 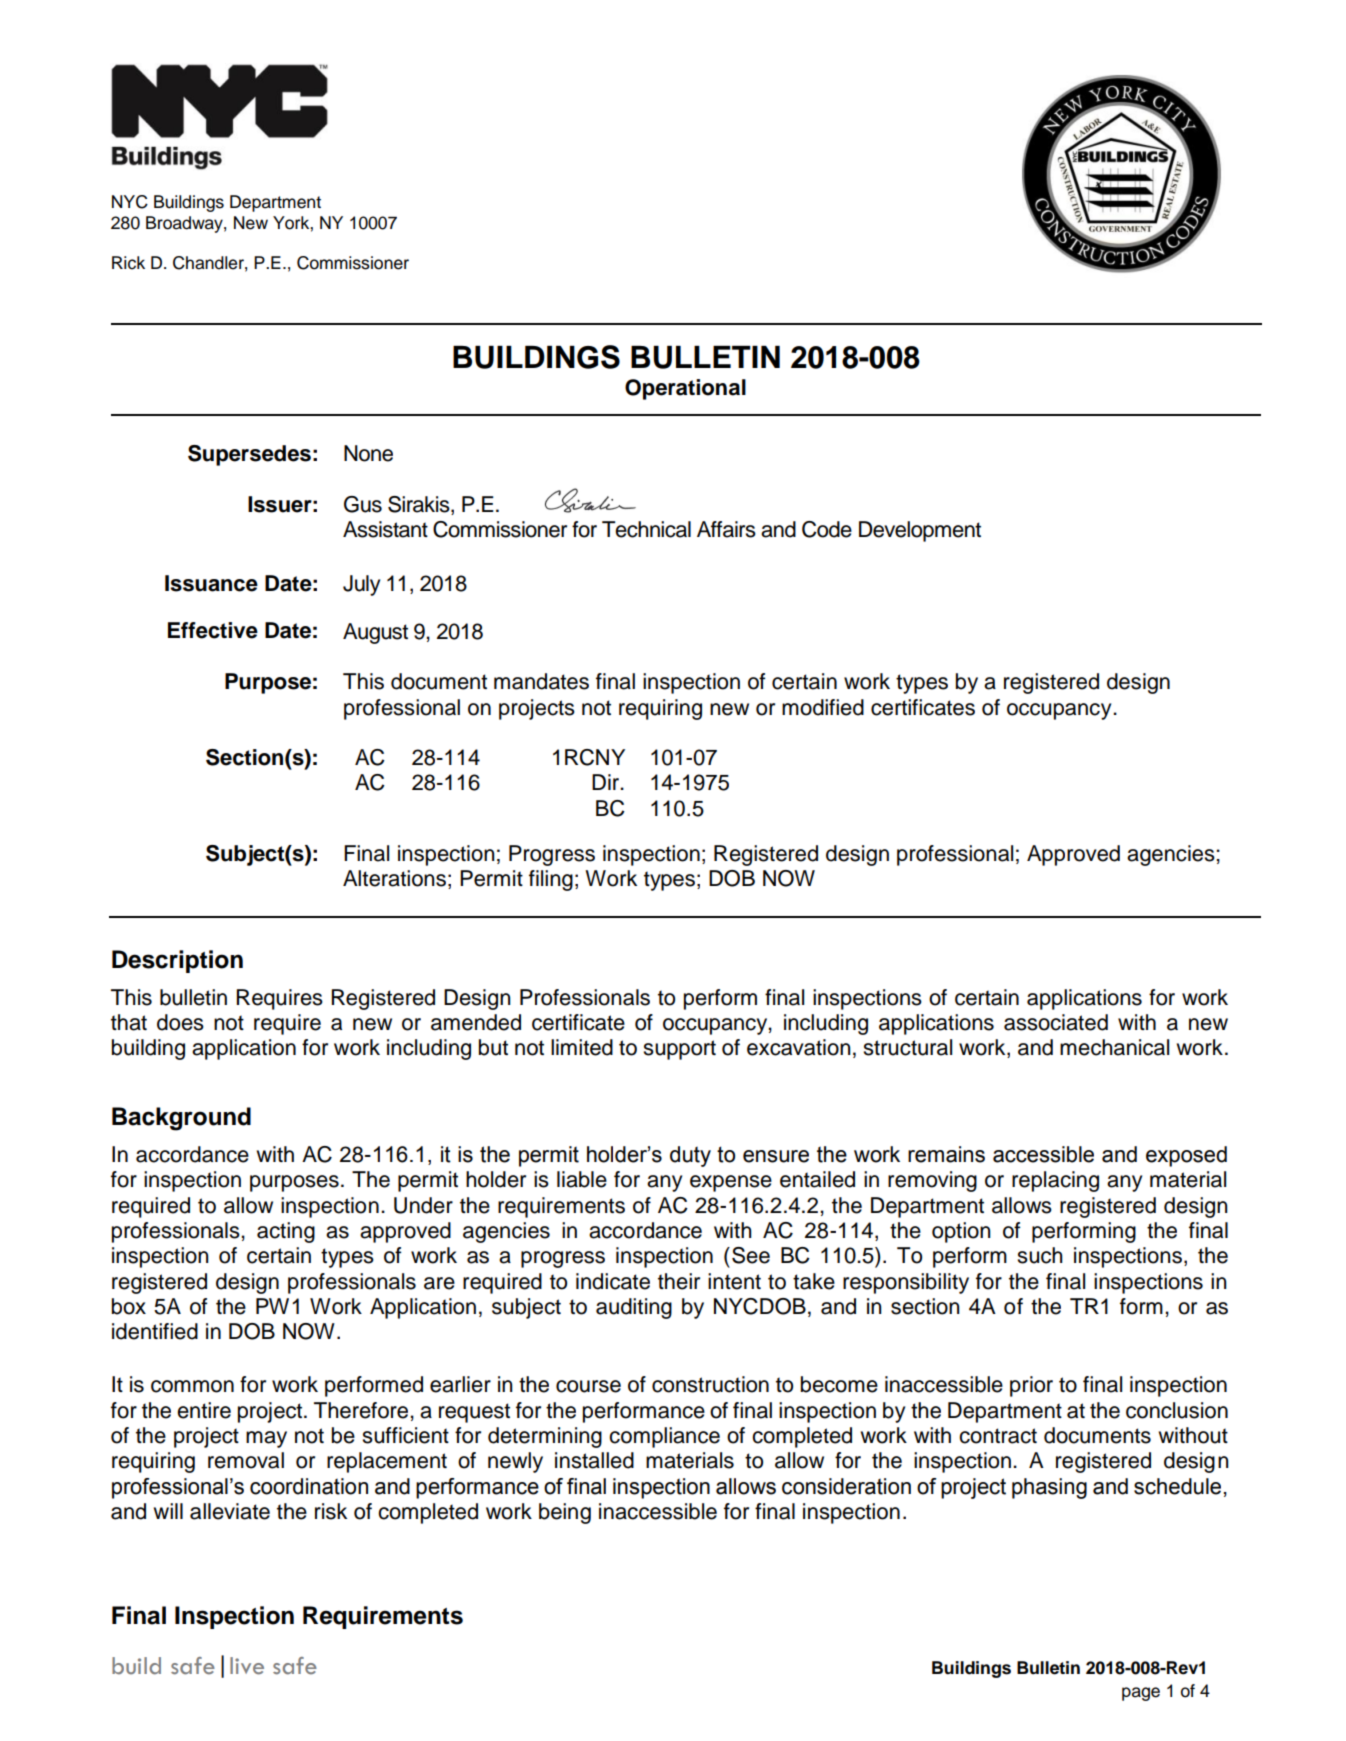 What do you see at coordinates (128, 263) in the screenshot?
I see `Rick` at bounding box center [128, 263].
